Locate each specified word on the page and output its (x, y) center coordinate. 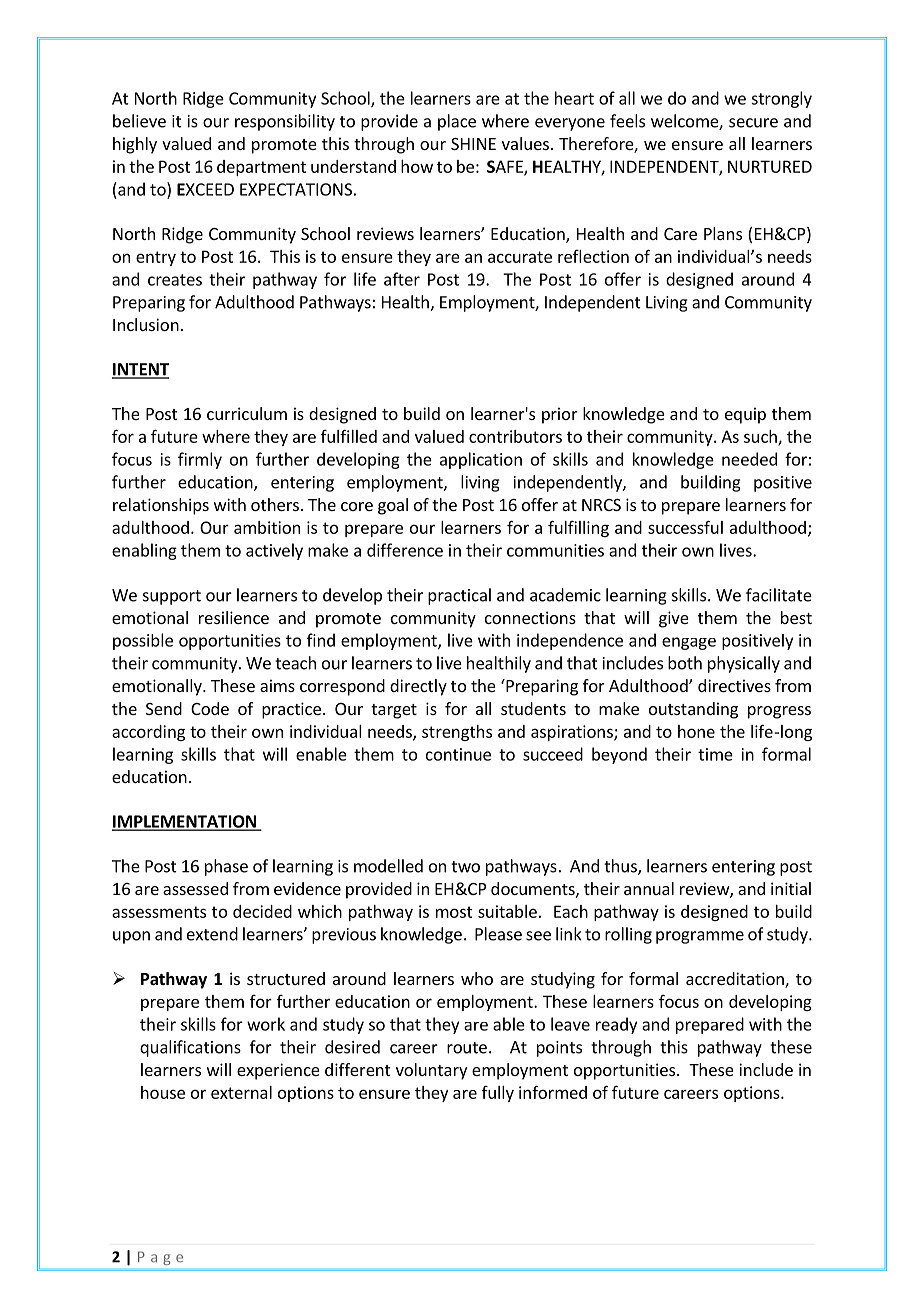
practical (459, 596)
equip (745, 415)
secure (753, 123)
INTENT (140, 370)
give (674, 619)
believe (139, 121)
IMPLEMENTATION (185, 822)
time (715, 754)
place (457, 122)
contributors (515, 436)
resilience (234, 617)
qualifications (190, 1048)
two (465, 867)
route (467, 1048)
